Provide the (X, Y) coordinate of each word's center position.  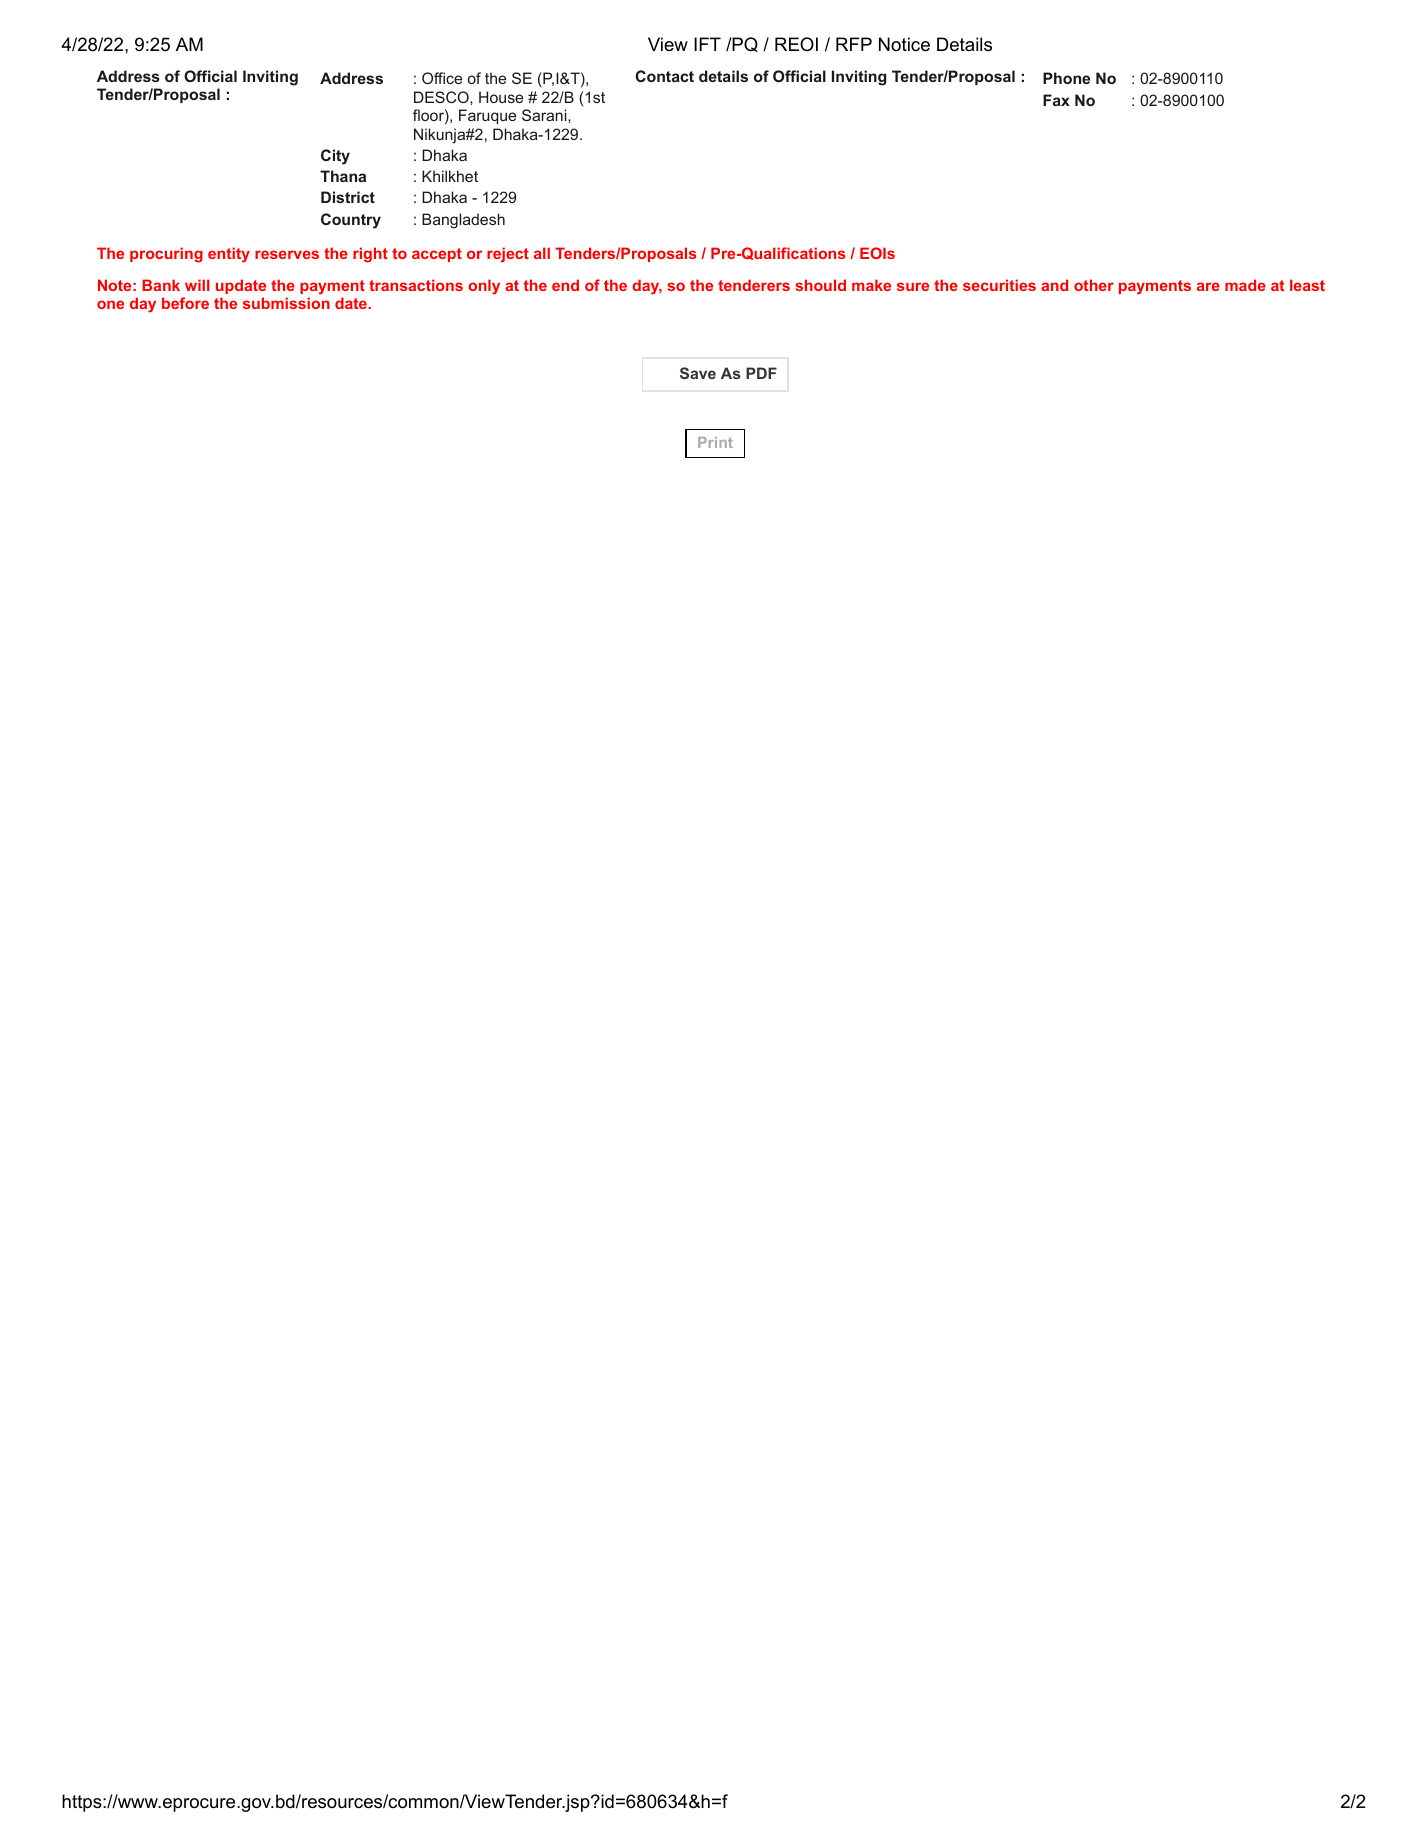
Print (715, 442)
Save (698, 373)
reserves (287, 254)
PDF (761, 373)
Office (442, 78)
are (1208, 286)
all (542, 253)
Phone (1066, 78)
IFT (707, 44)
